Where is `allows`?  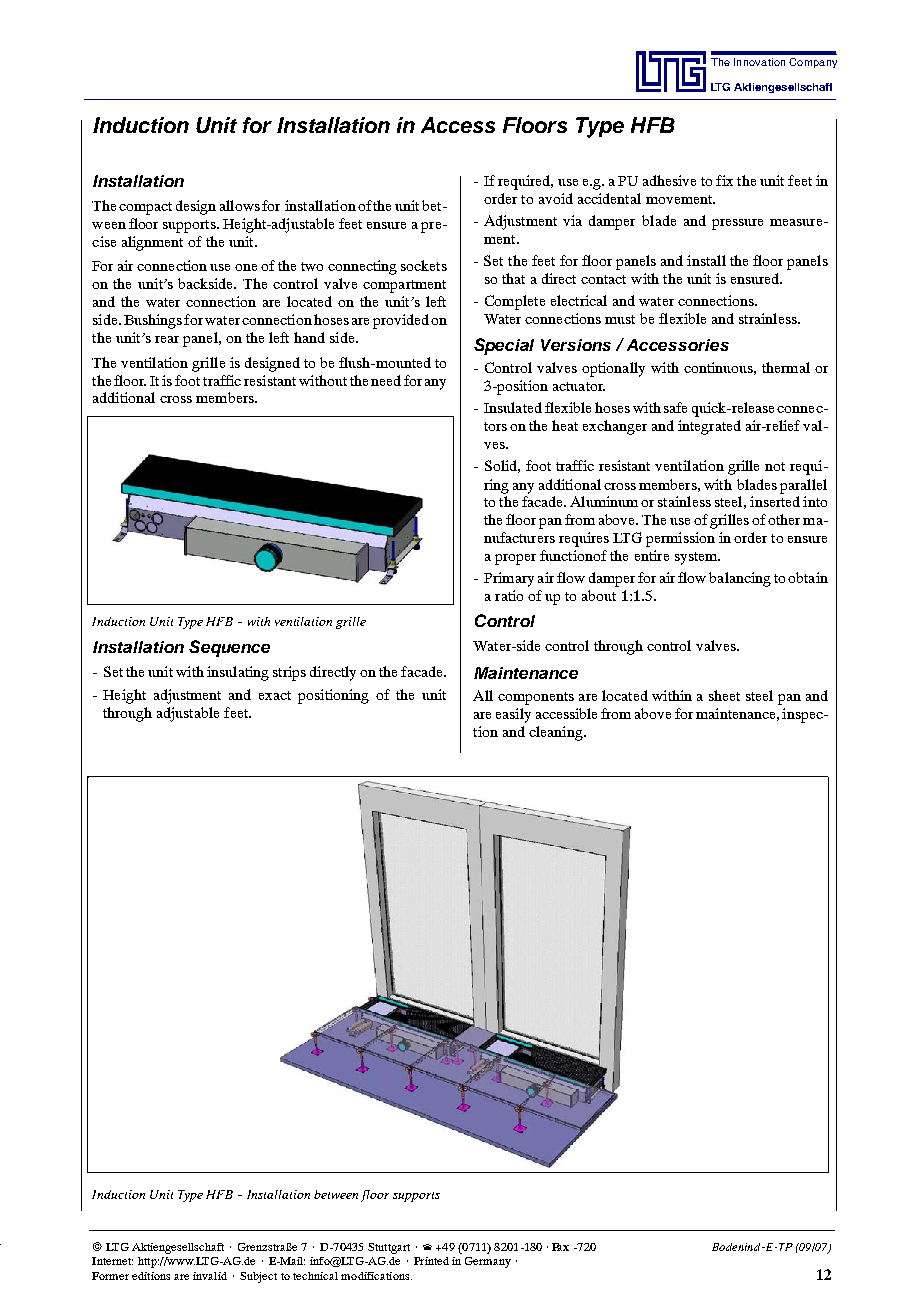 allows is located at coordinates (240, 205).
